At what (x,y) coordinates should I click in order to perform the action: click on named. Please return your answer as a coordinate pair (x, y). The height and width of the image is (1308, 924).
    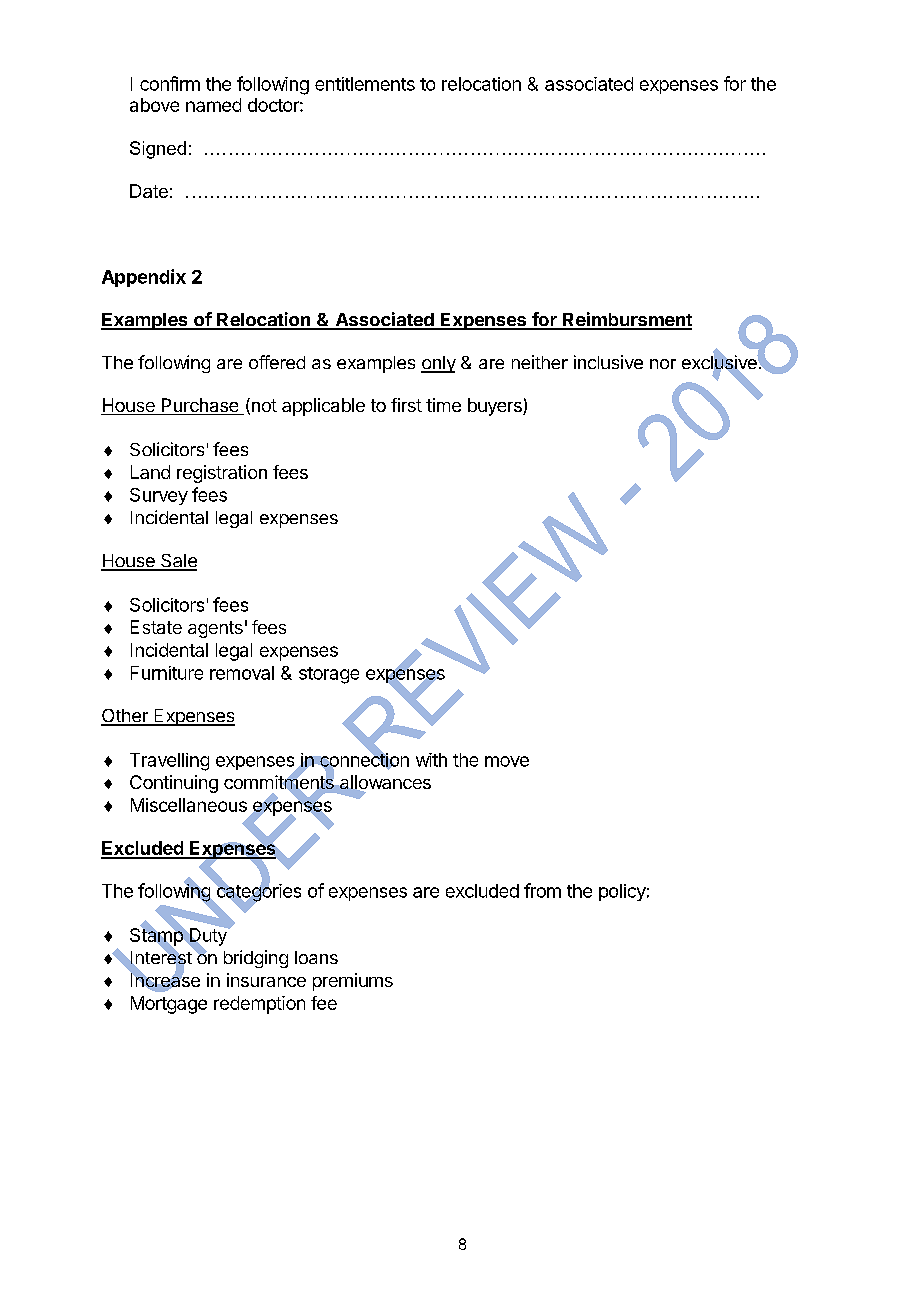
    Looking at the image, I should click on (213, 105).
